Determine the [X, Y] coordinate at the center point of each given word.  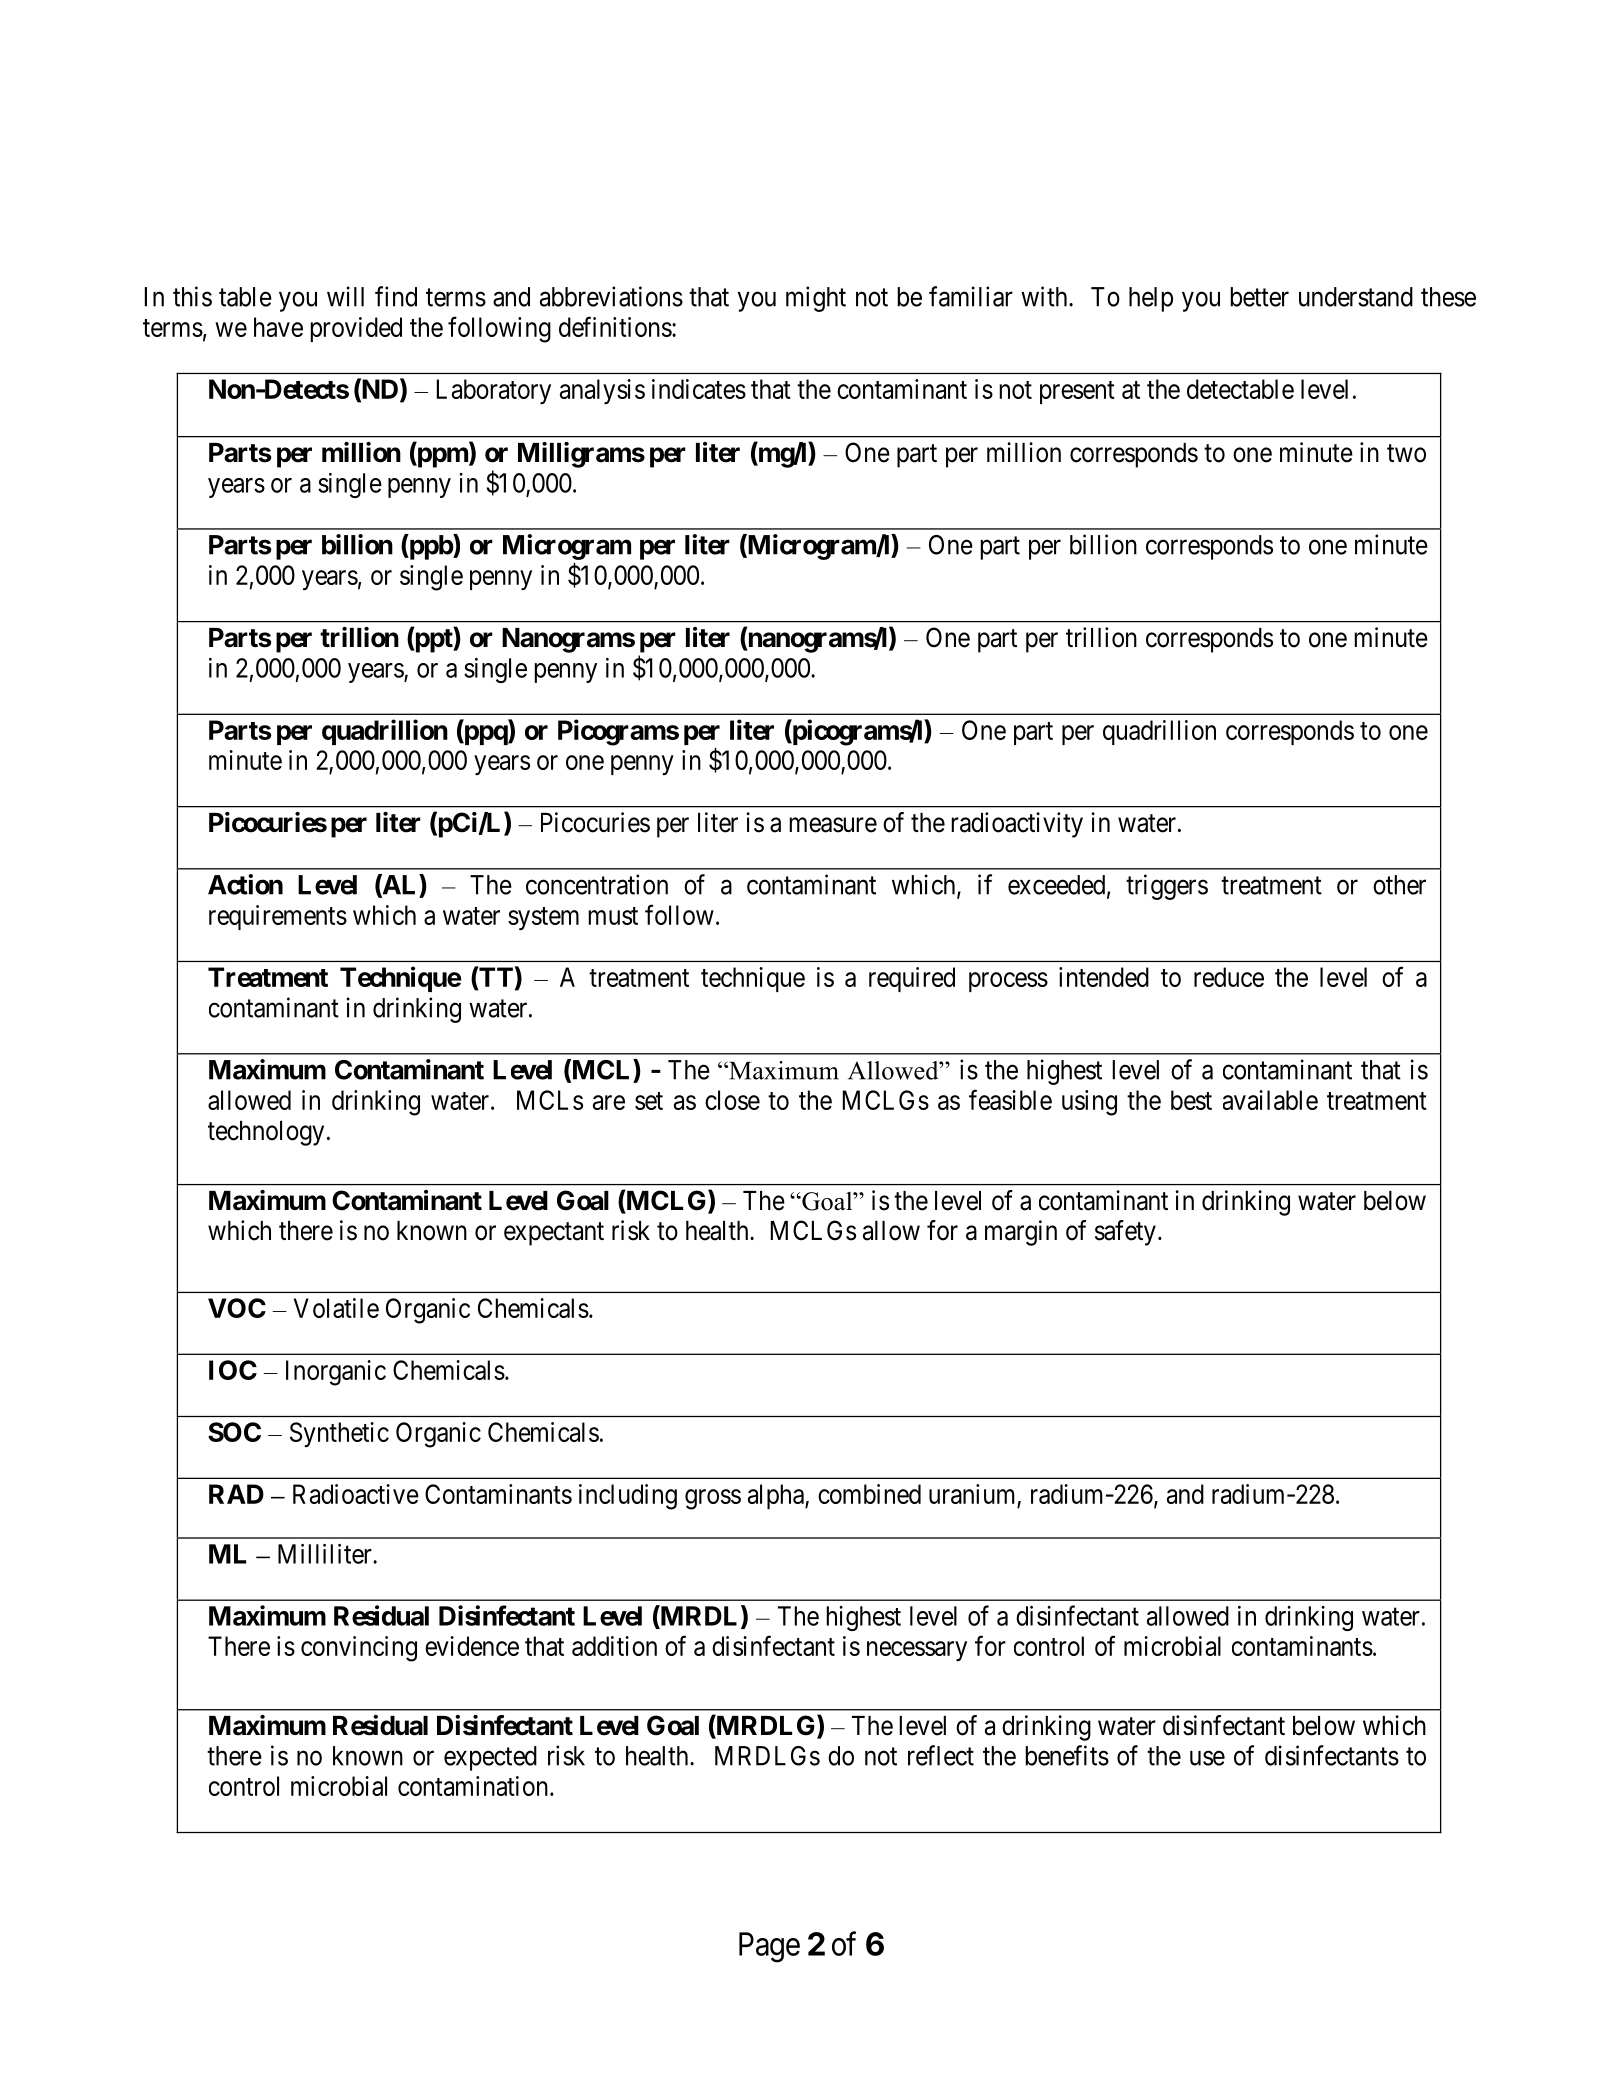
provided [356, 329]
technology [266, 1133]
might [816, 299]
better [1259, 297]
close [732, 1100]
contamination [473, 1786]
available [1270, 1100]
